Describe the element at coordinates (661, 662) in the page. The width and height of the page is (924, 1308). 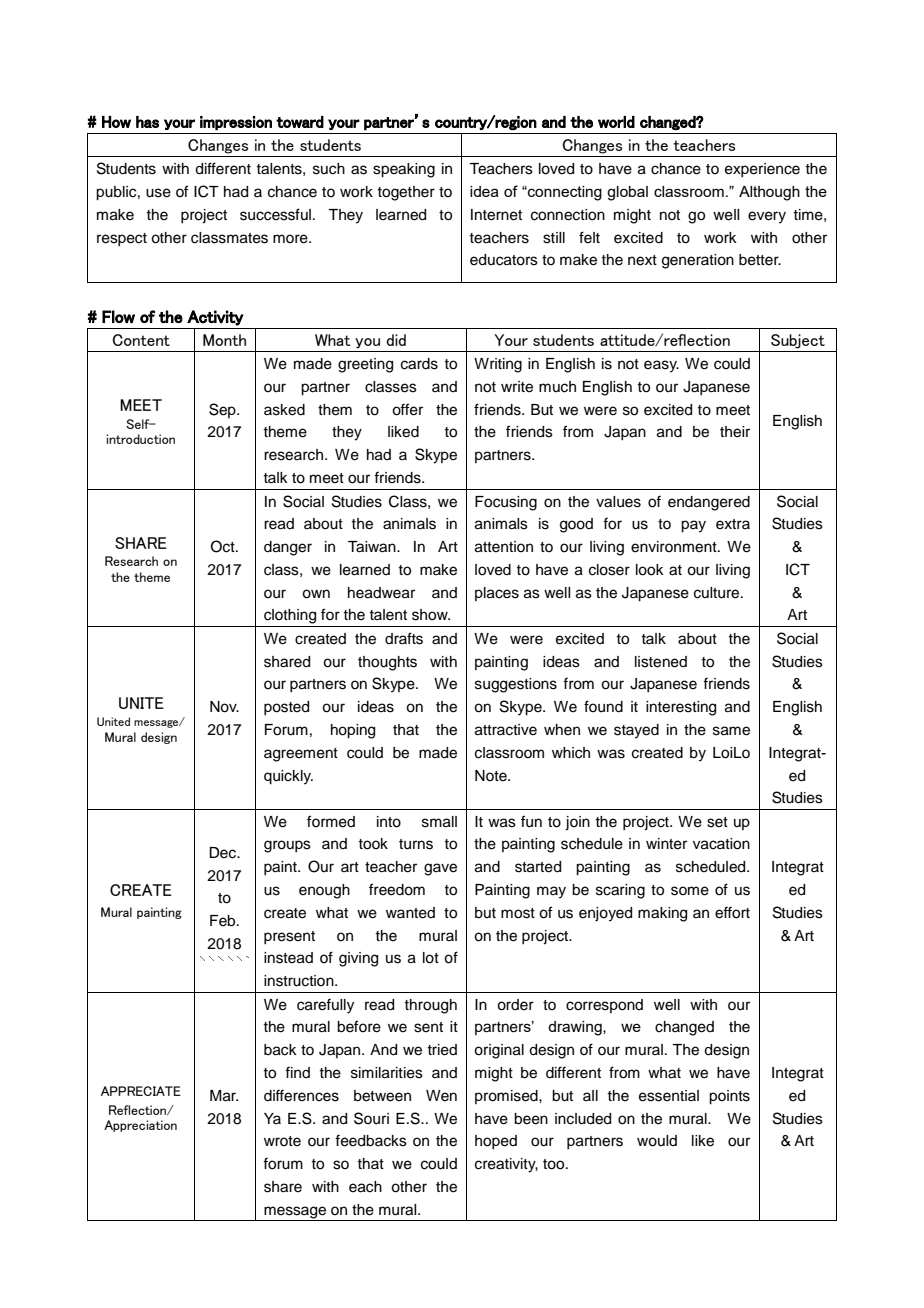
I see `listened` at that location.
